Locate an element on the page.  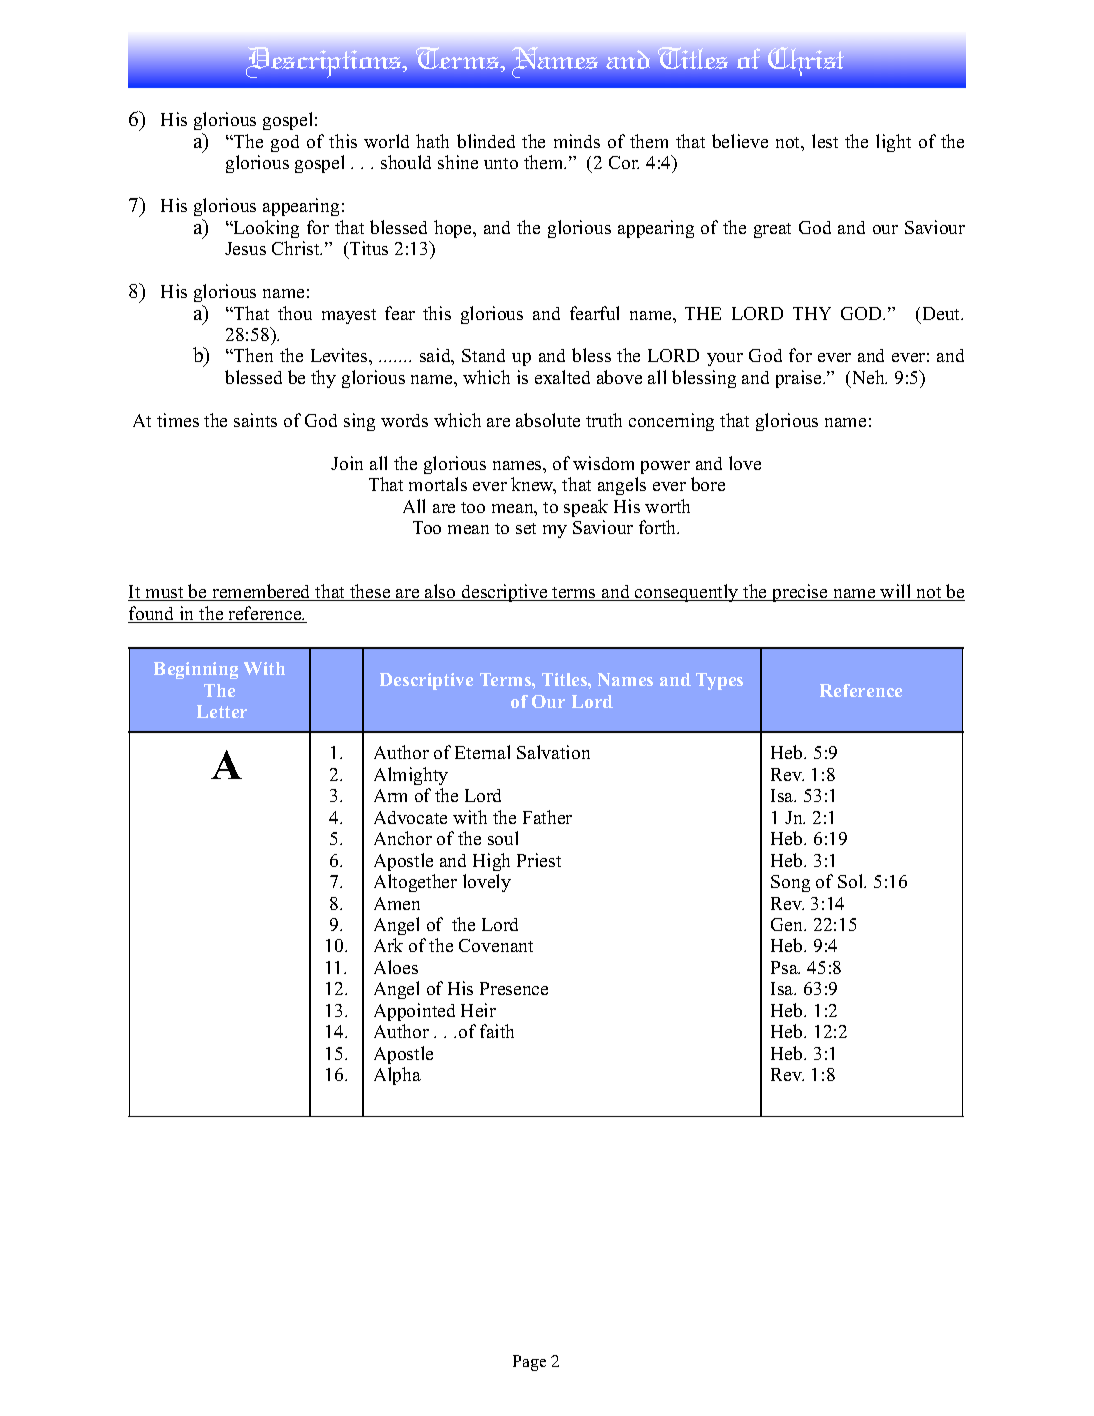
Page is located at coordinates (529, 1363).
